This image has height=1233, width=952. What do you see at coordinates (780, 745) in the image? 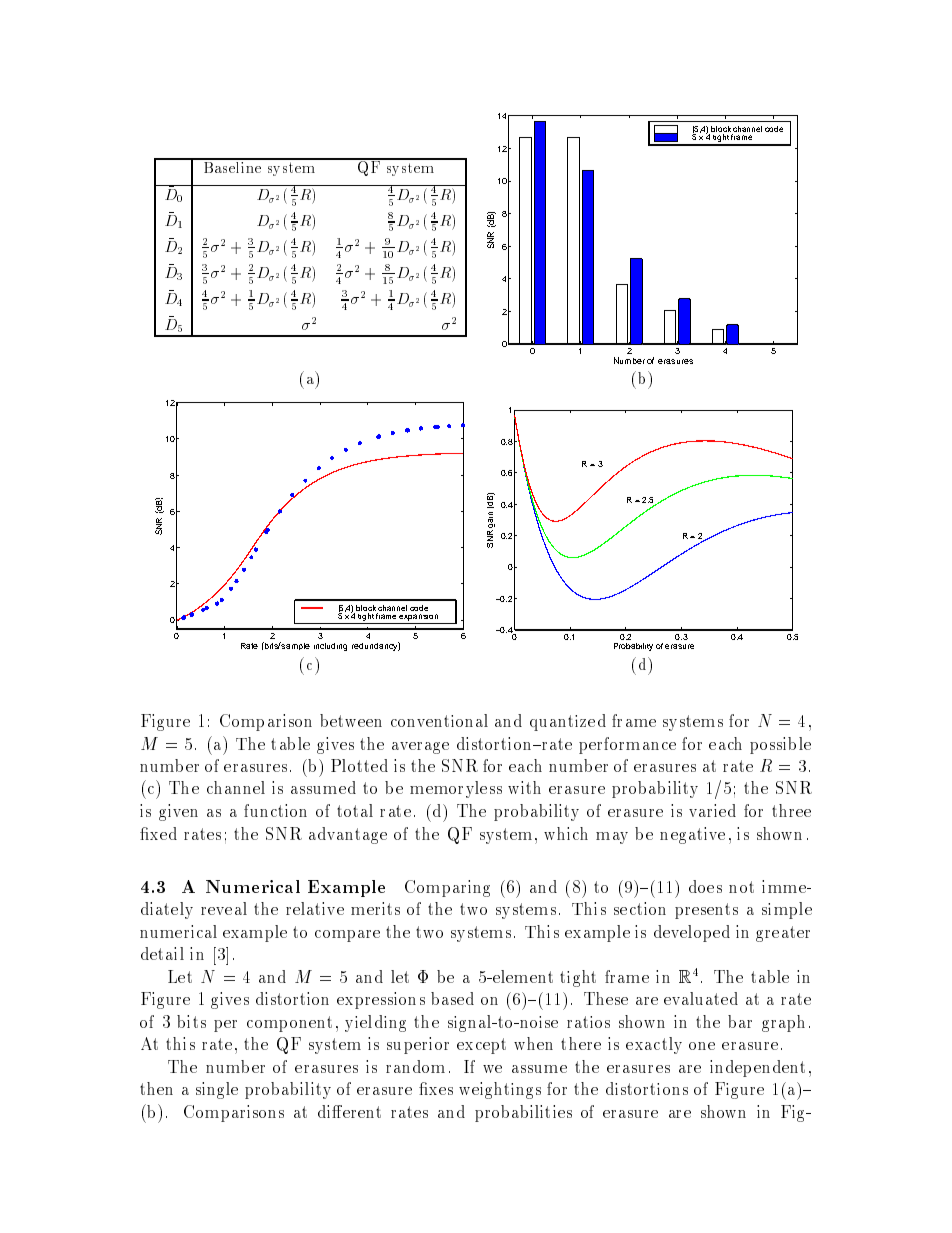
I see `possible` at bounding box center [780, 745].
